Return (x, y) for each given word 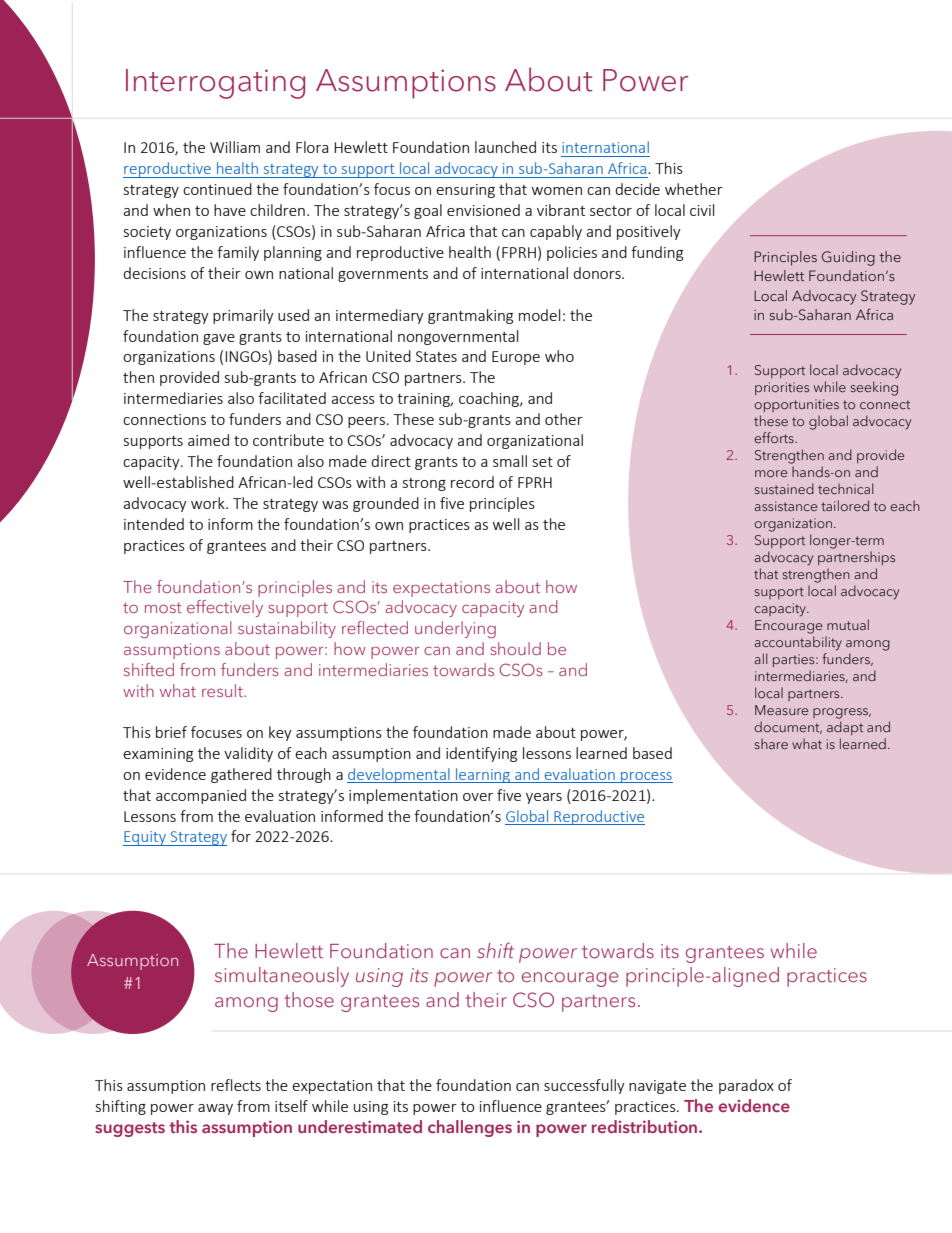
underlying (455, 630)
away (215, 1109)
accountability (798, 643)
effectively (225, 608)
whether (694, 189)
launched (505, 147)
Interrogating (215, 84)
